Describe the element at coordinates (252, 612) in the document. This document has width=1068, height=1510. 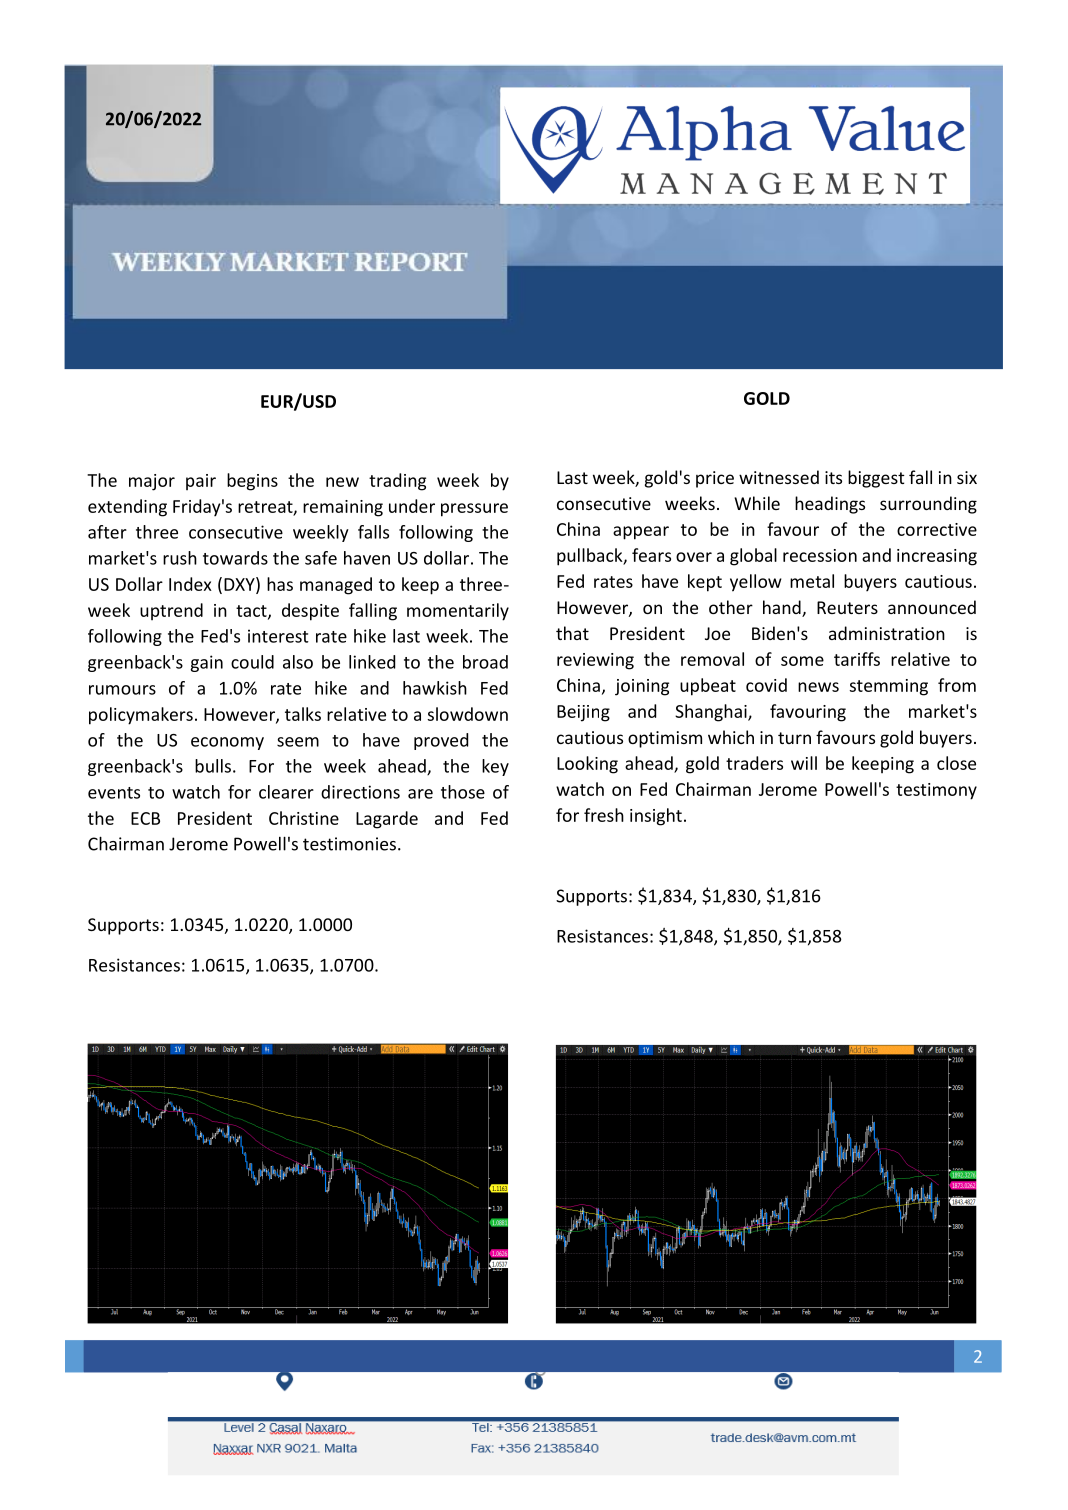
I see `tact` at that location.
